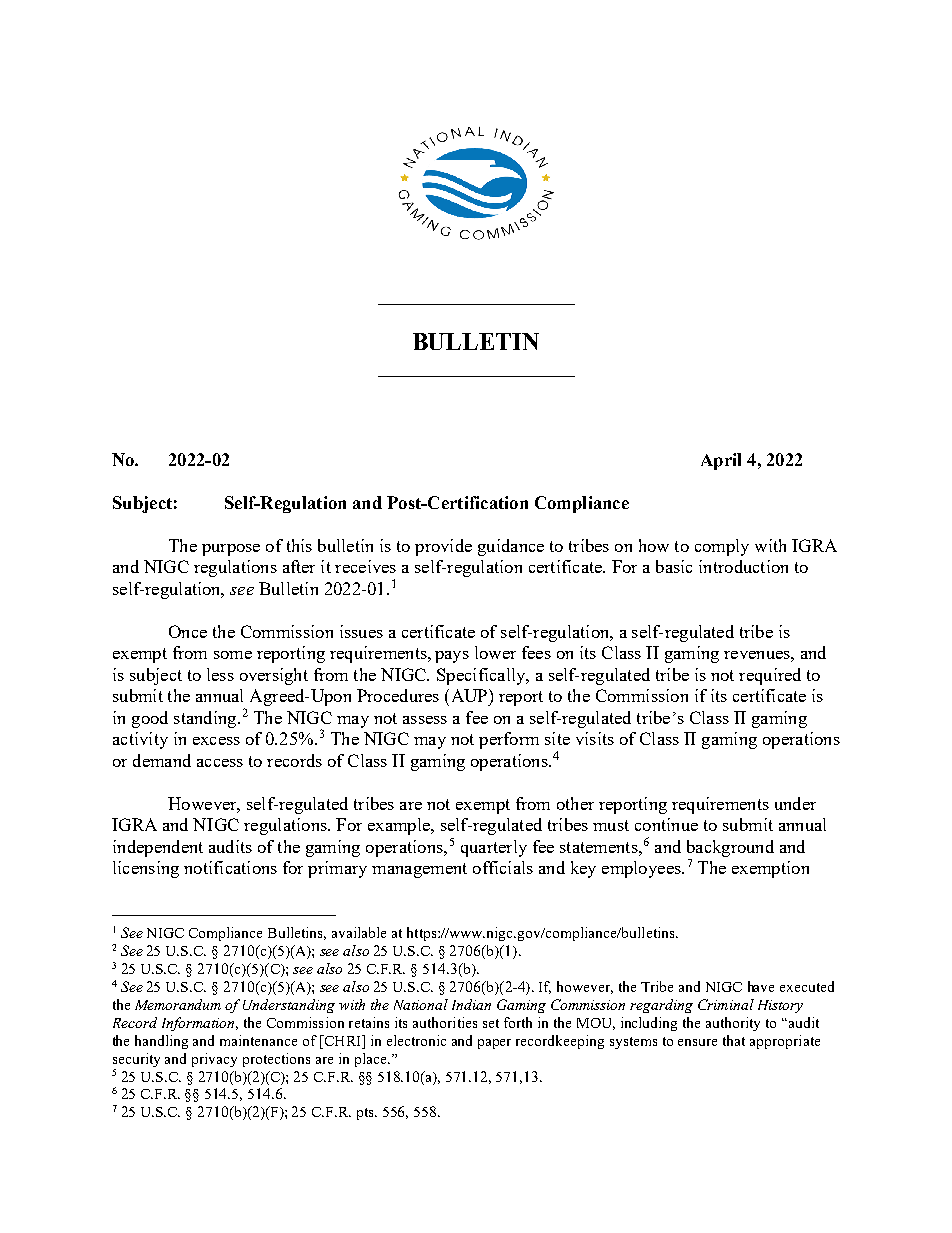  I want to click on purpose, so click(231, 550).
